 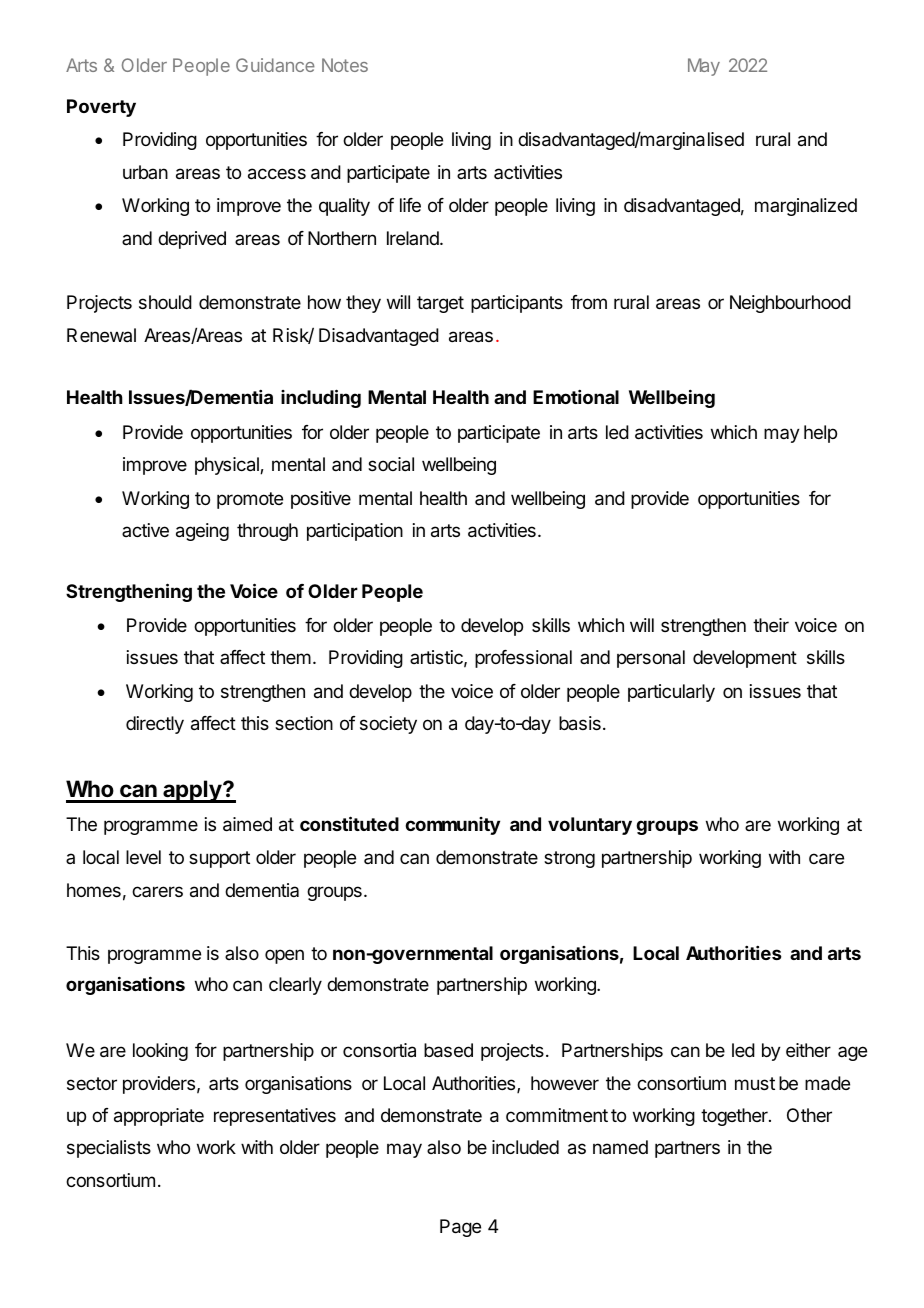 I want to click on professional, so click(x=523, y=659).
